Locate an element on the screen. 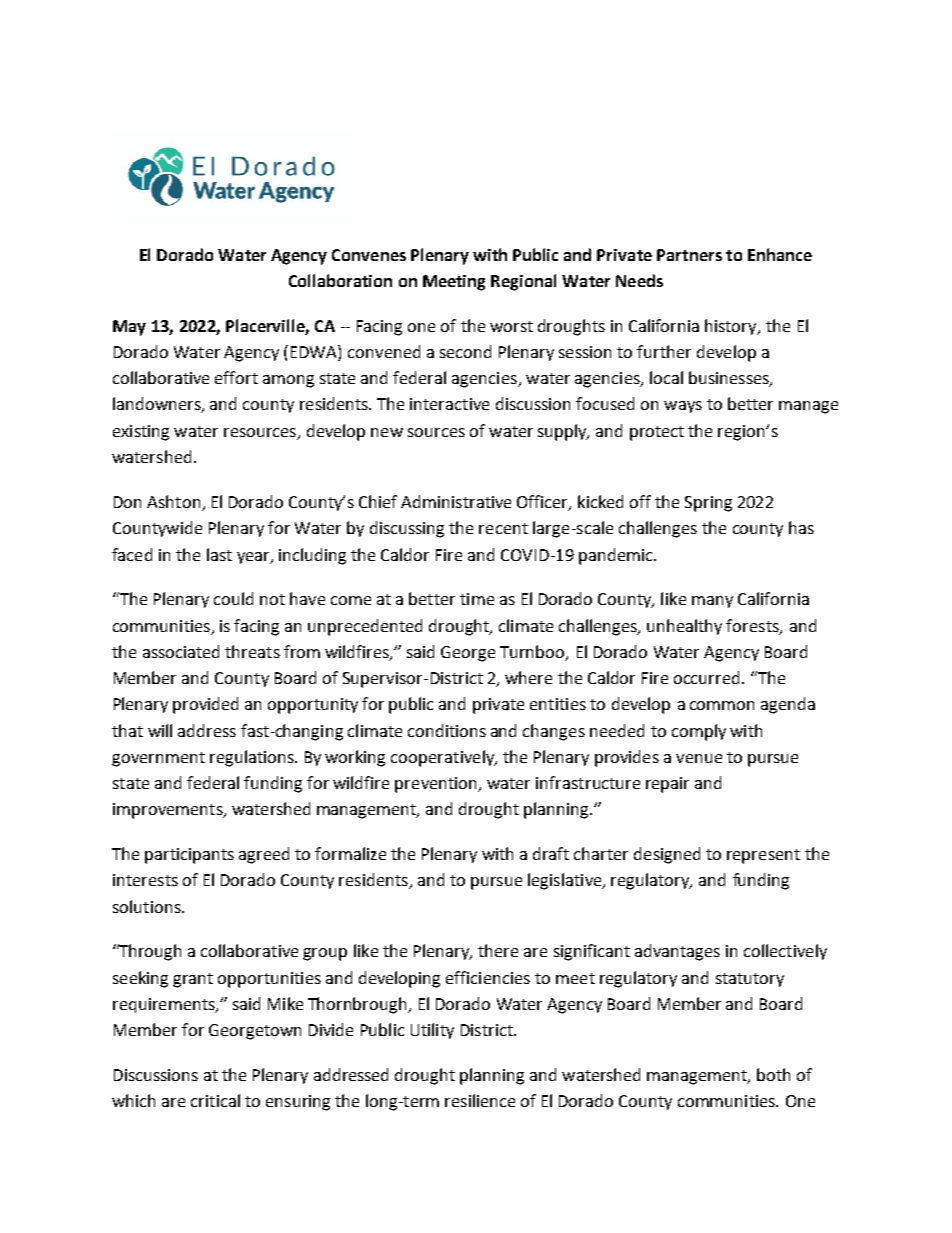 Image resolution: width=952 pixels, height=1233 pixels. there is located at coordinates (498, 950).
